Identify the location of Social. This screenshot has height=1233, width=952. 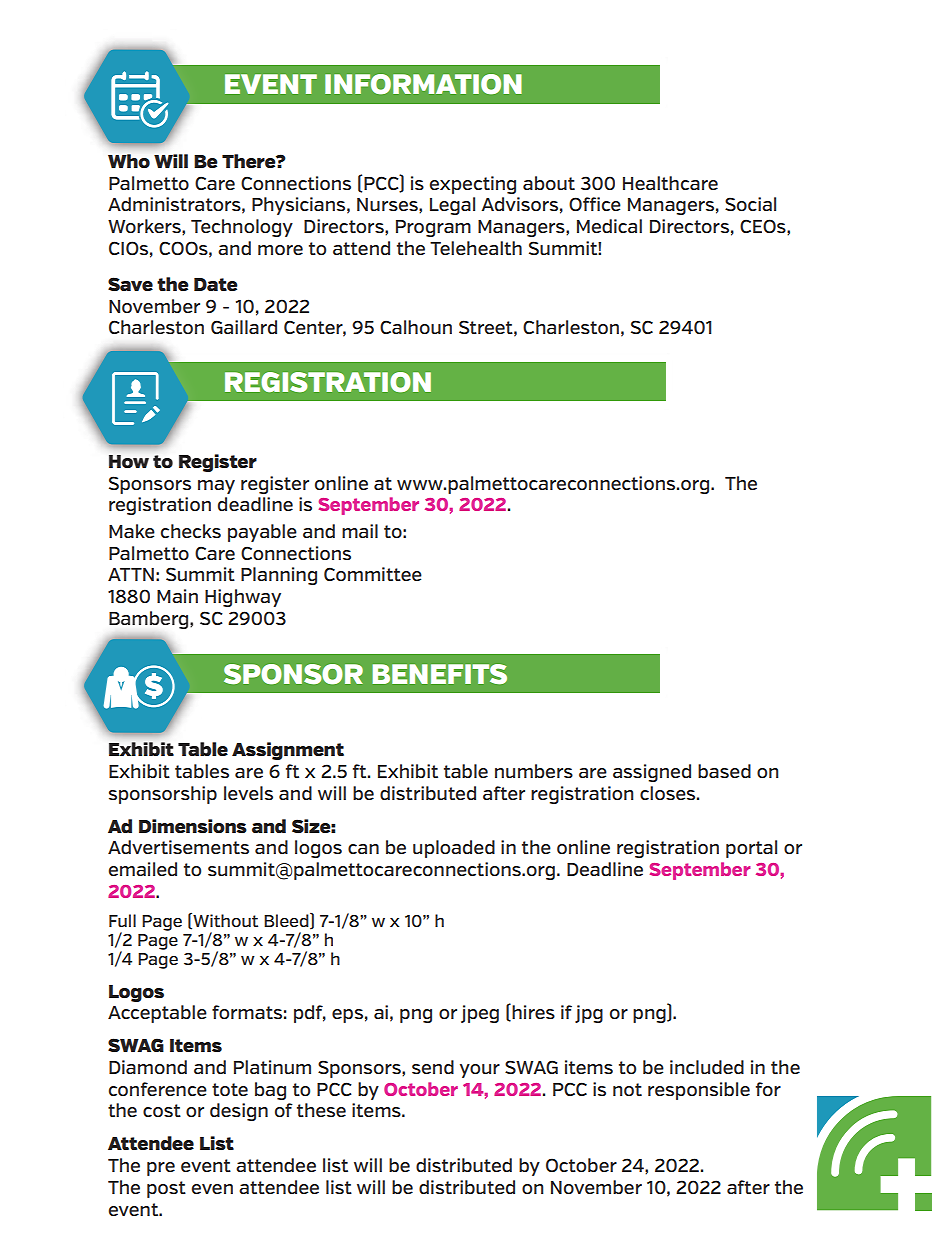
(750, 204).
